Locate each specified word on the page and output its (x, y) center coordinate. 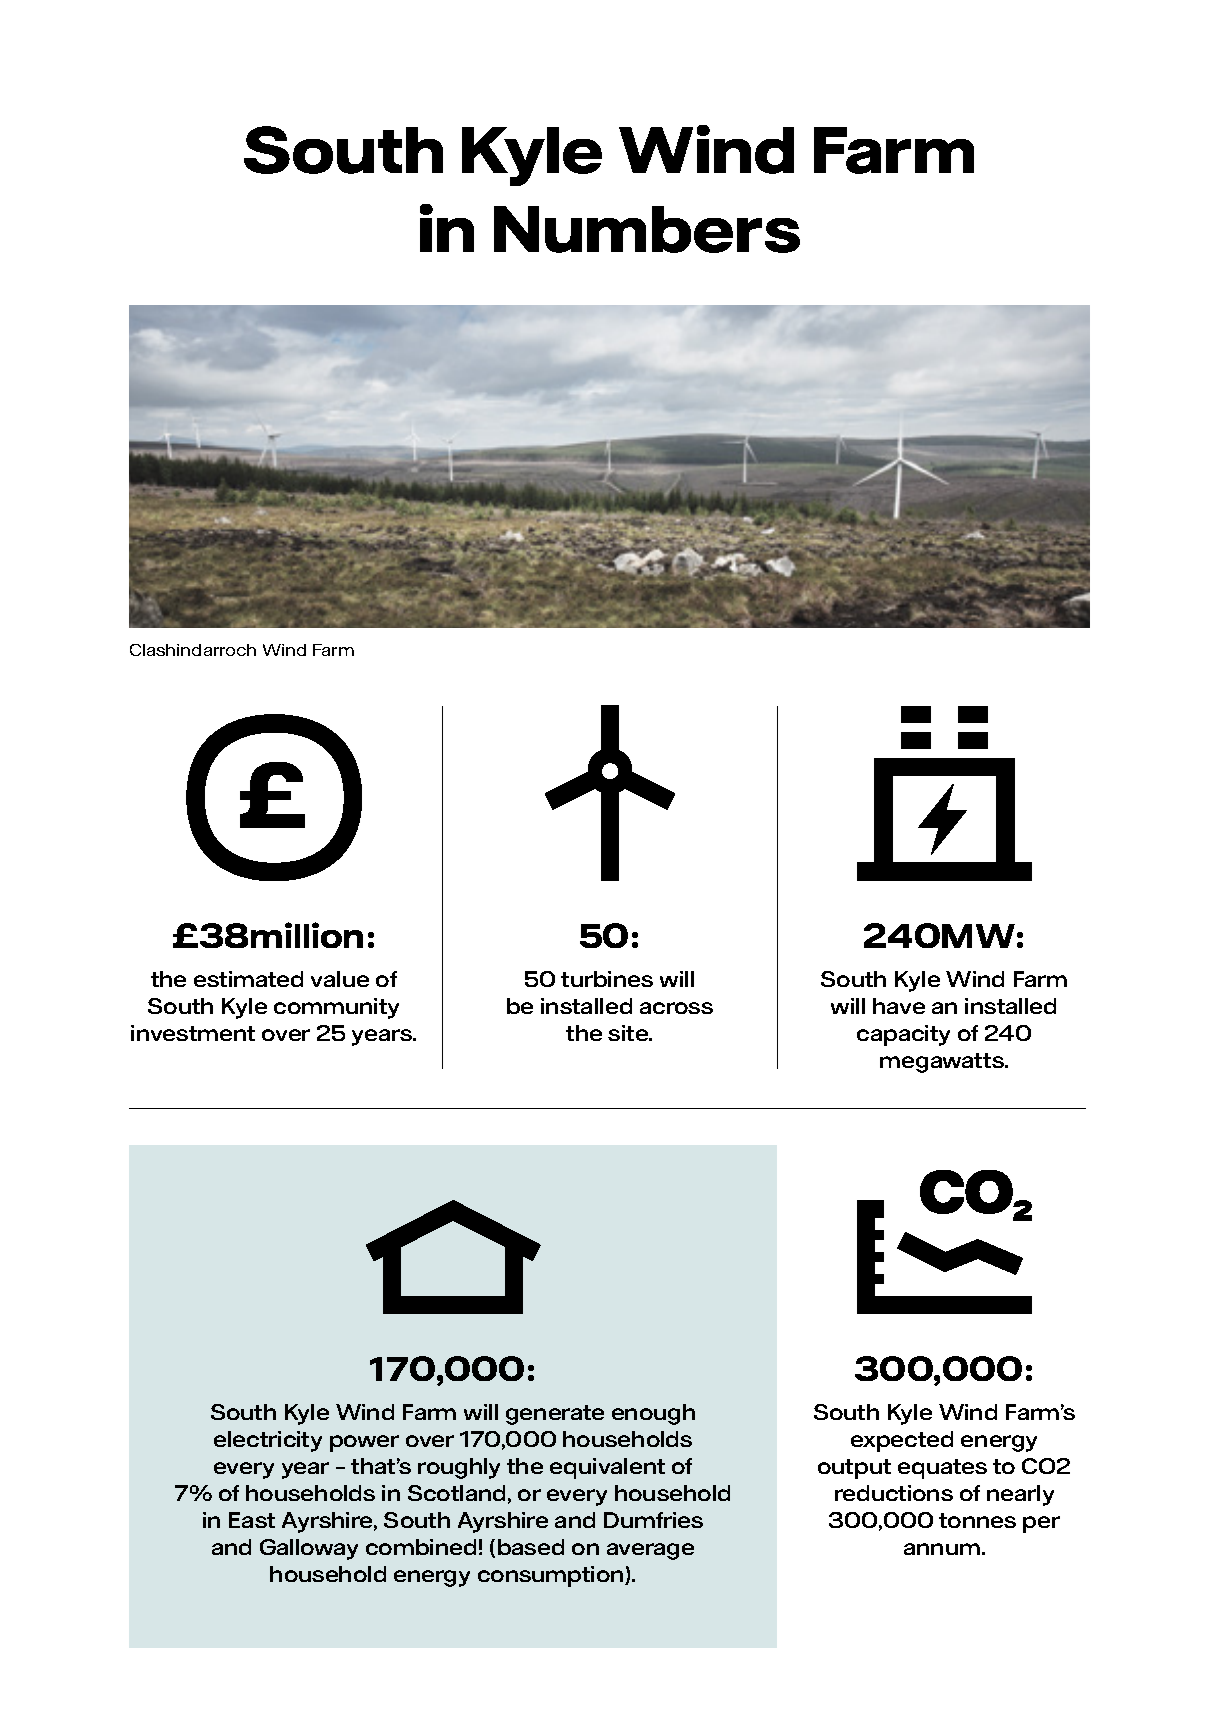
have (899, 1006)
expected (902, 1441)
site (629, 1033)
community (336, 1008)
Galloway (309, 1549)
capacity (903, 1035)
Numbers (647, 229)
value (340, 979)
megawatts (943, 1063)
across (676, 1008)
